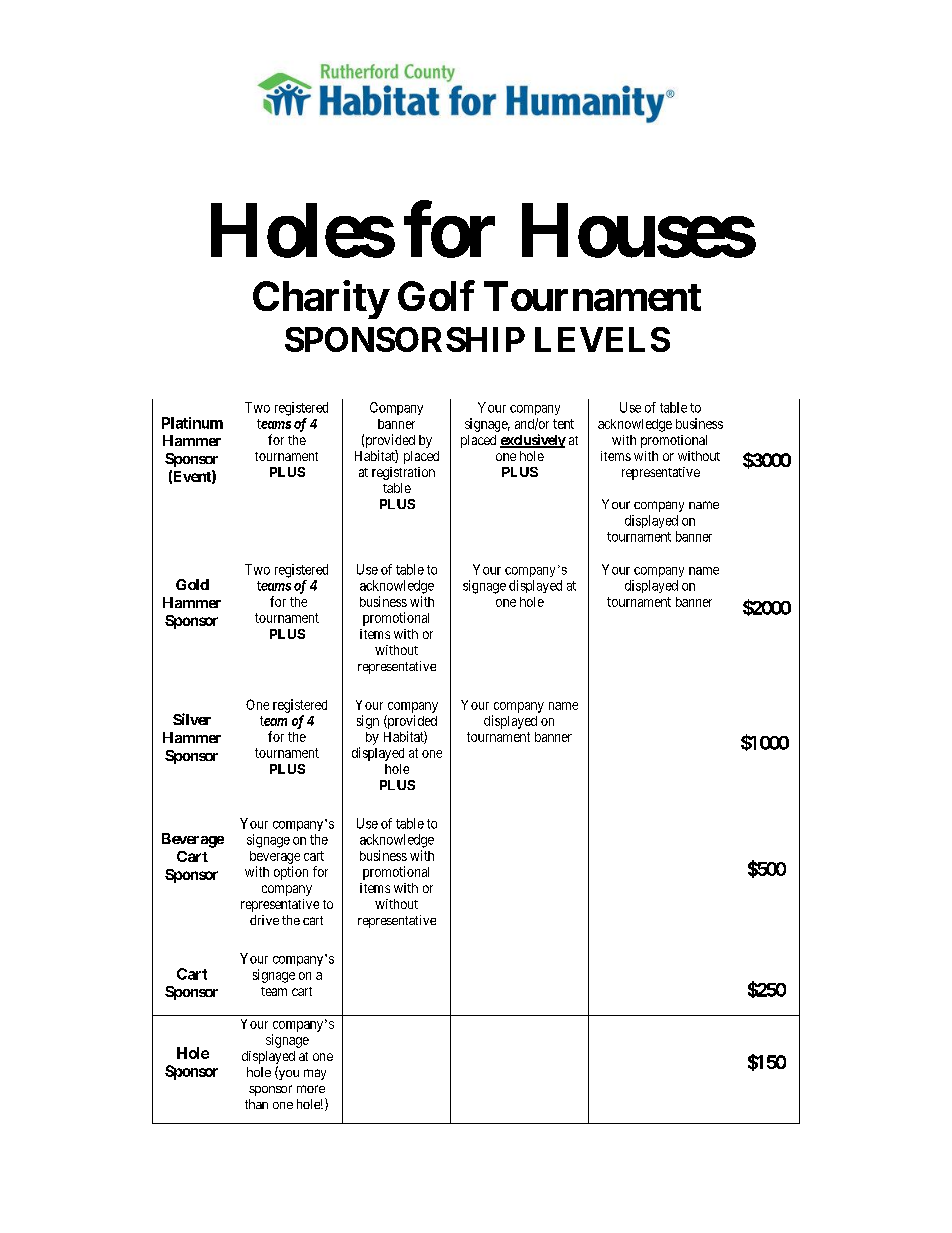 This screenshot has width=952, height=1233. I want to click on registration, so click(403, 473).
